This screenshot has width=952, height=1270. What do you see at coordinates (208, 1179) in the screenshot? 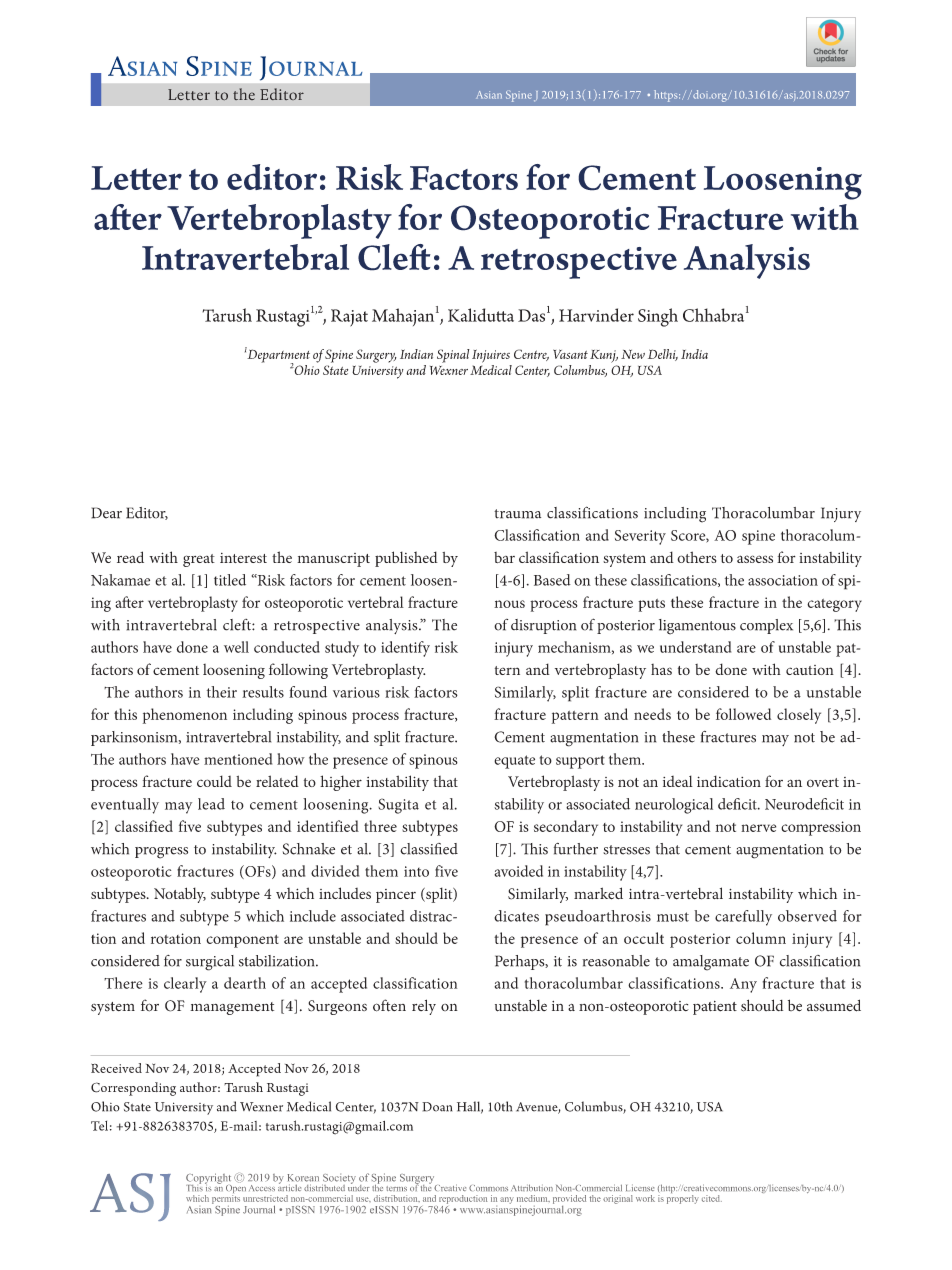
I see `Copyright` at bounding box center [208, 1179].
